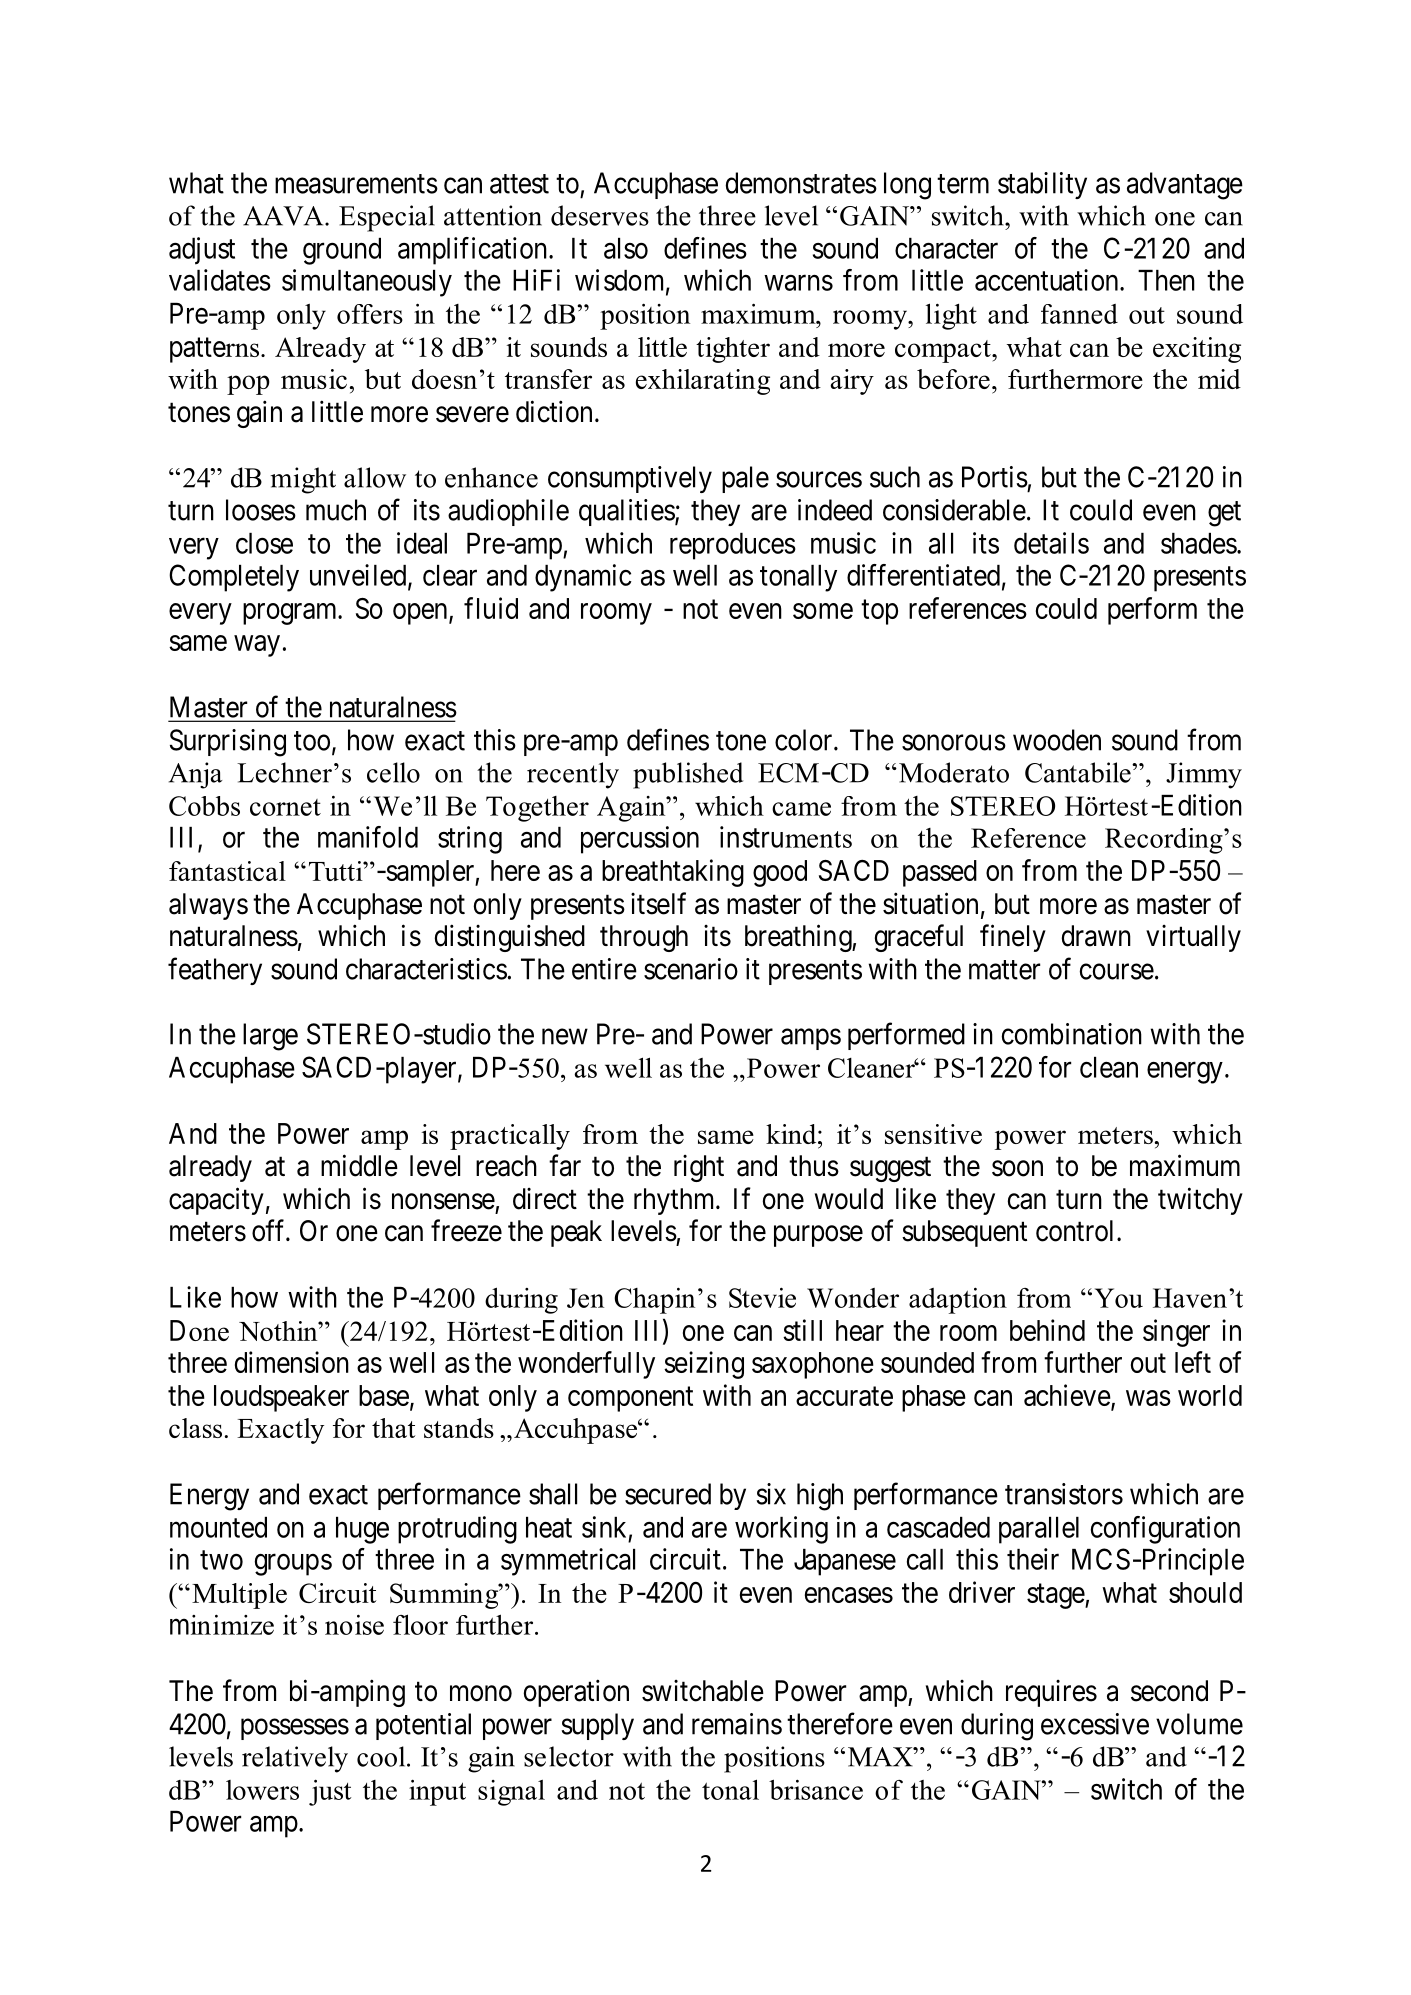  I want to click on published, so click(688, 775).
